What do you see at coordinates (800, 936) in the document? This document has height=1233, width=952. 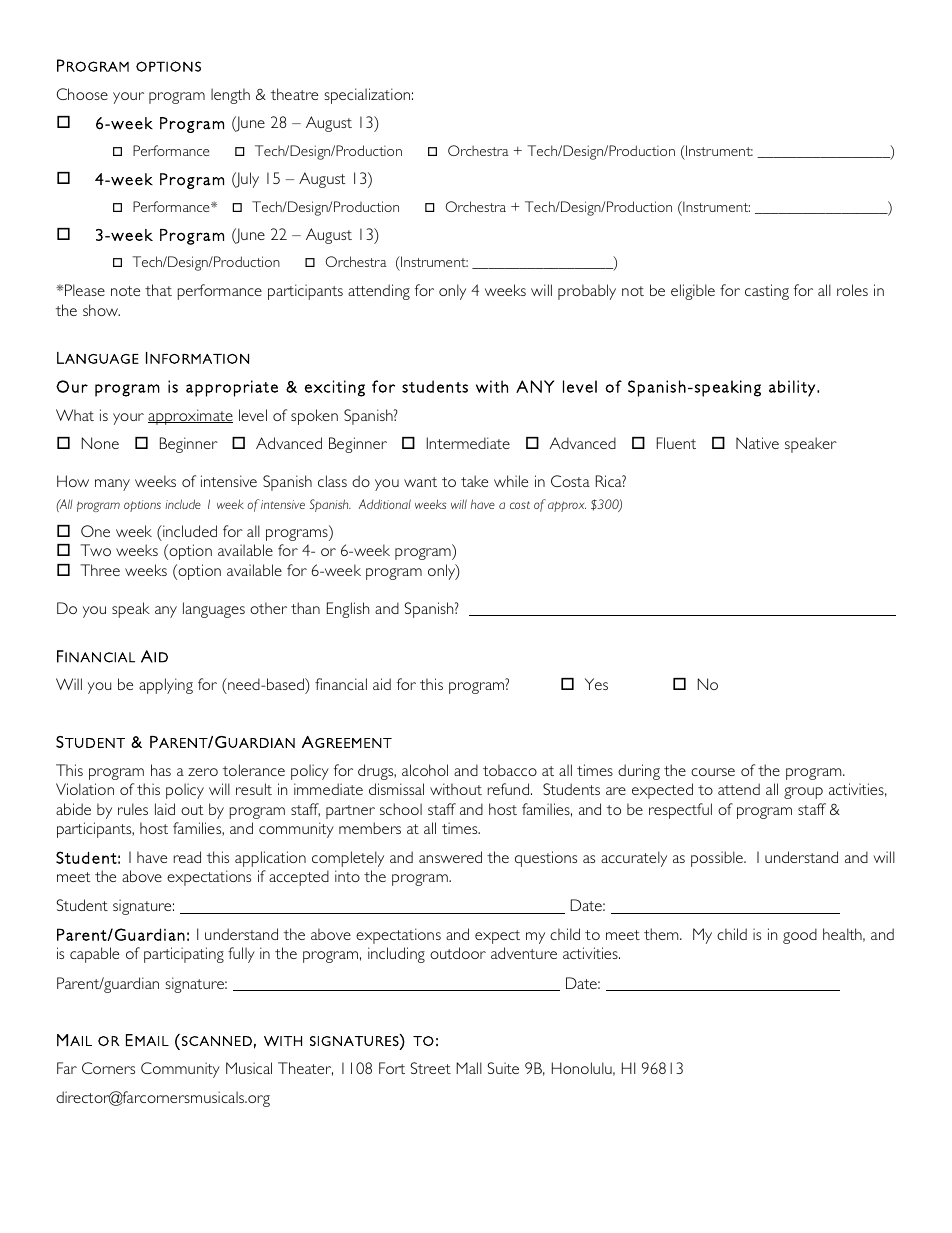 I see `good` at bounding box center [800, 936].
